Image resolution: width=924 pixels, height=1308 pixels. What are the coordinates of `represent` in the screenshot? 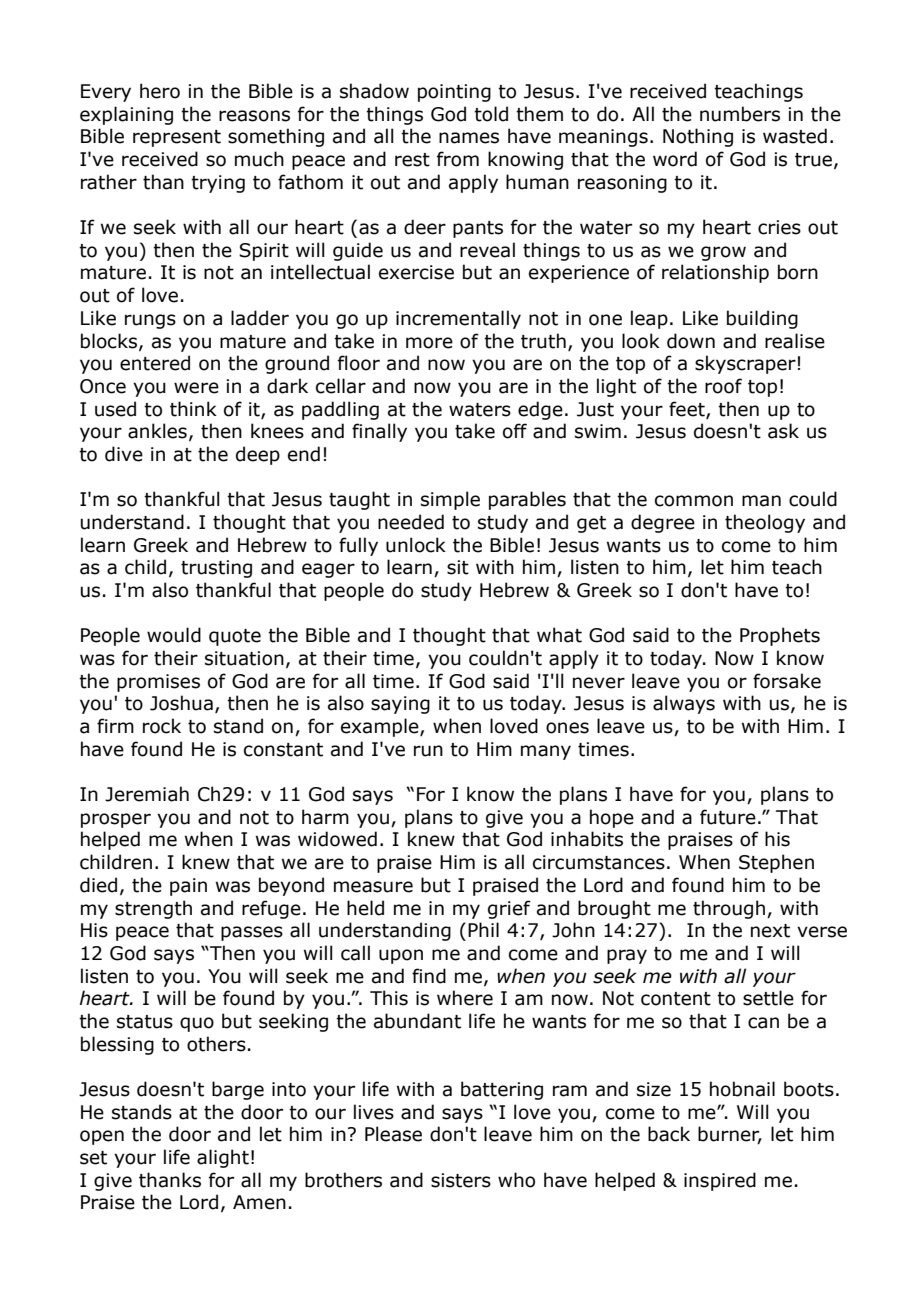 It's located at (177, 138).
